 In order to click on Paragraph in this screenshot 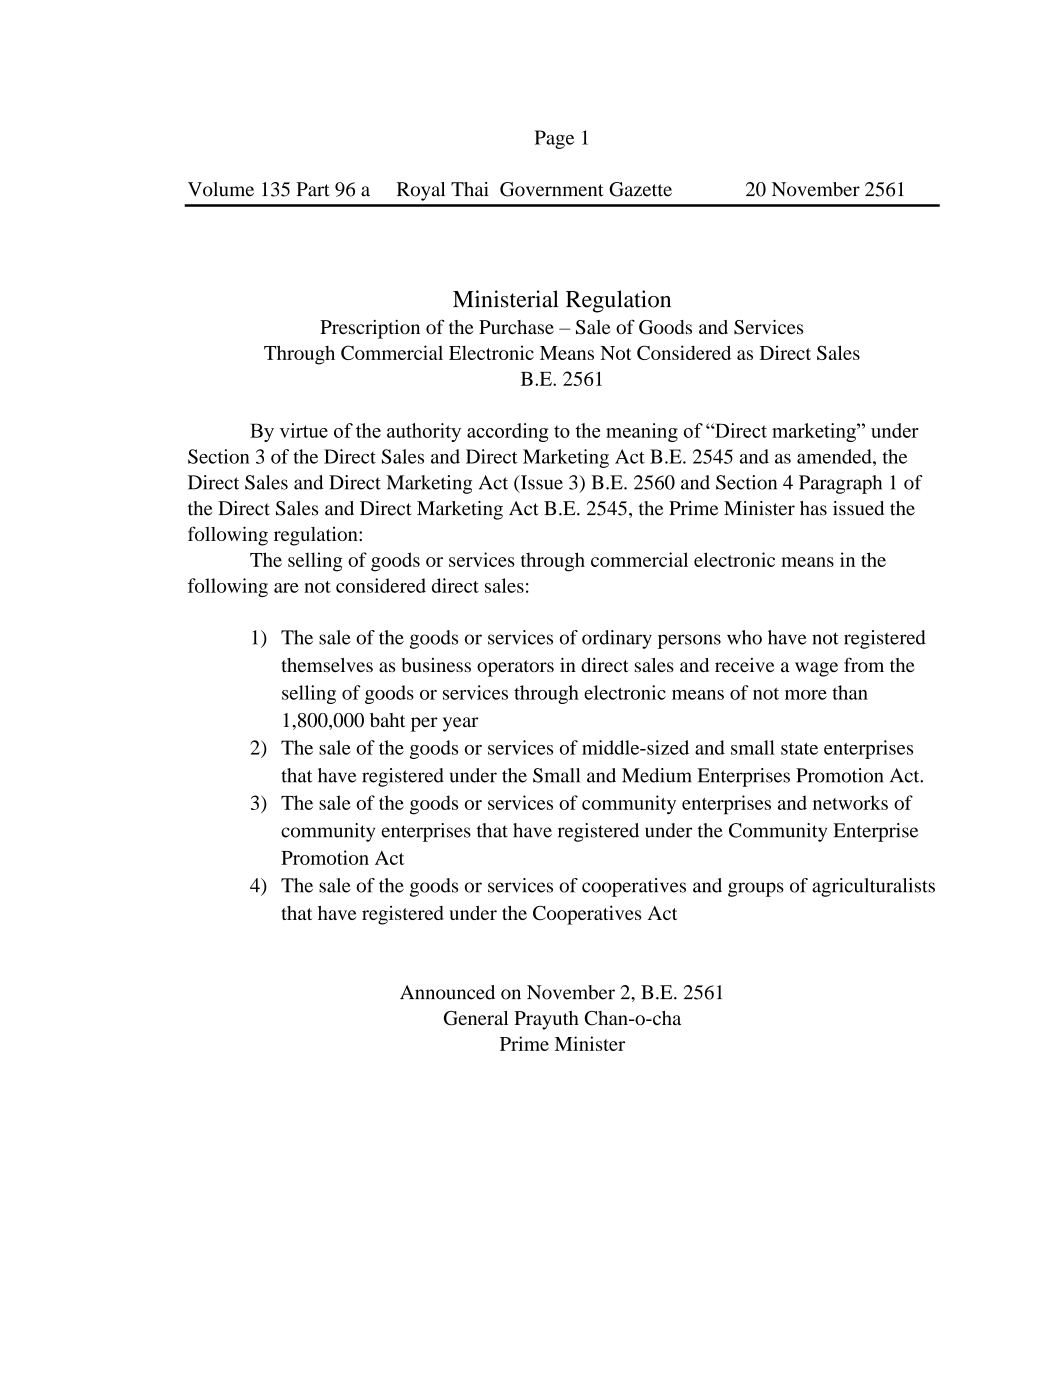, I will do `click(840, 484)`.
